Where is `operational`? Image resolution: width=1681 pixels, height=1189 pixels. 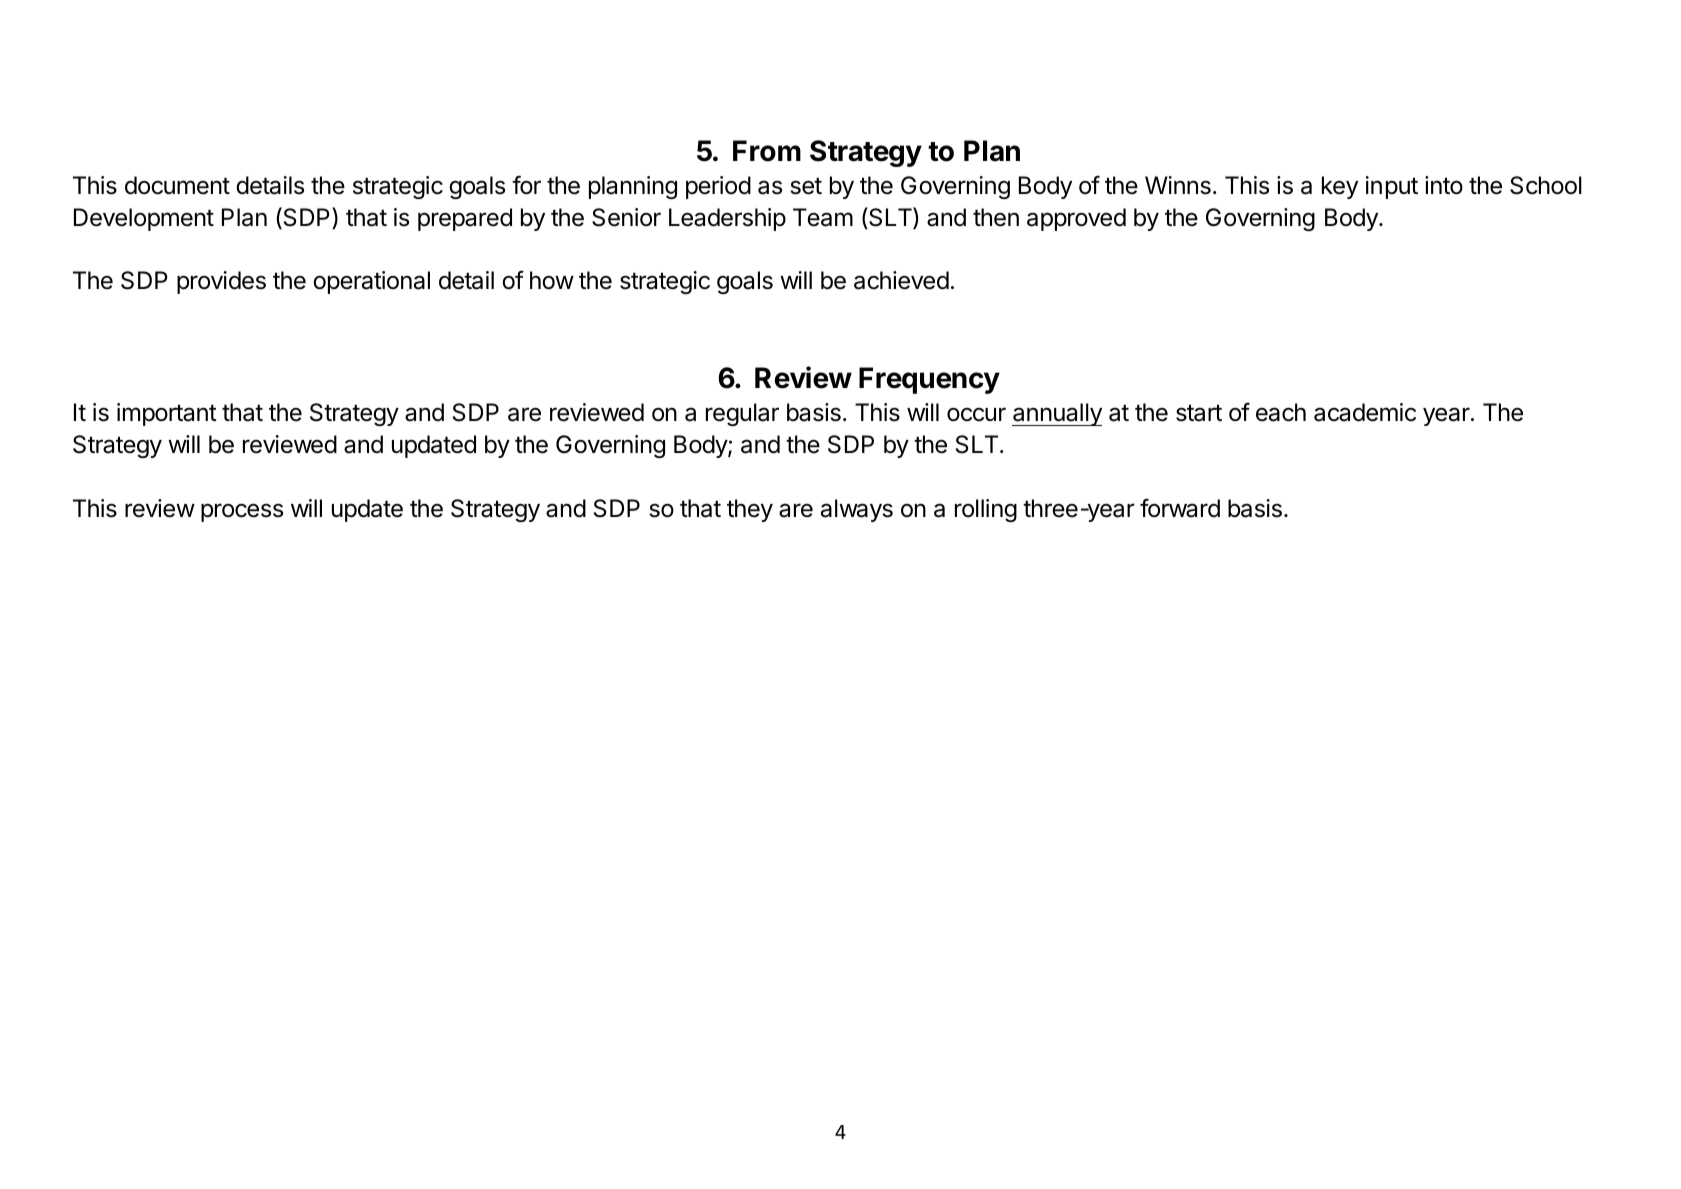
operational is located at coordinates (371, 282).
